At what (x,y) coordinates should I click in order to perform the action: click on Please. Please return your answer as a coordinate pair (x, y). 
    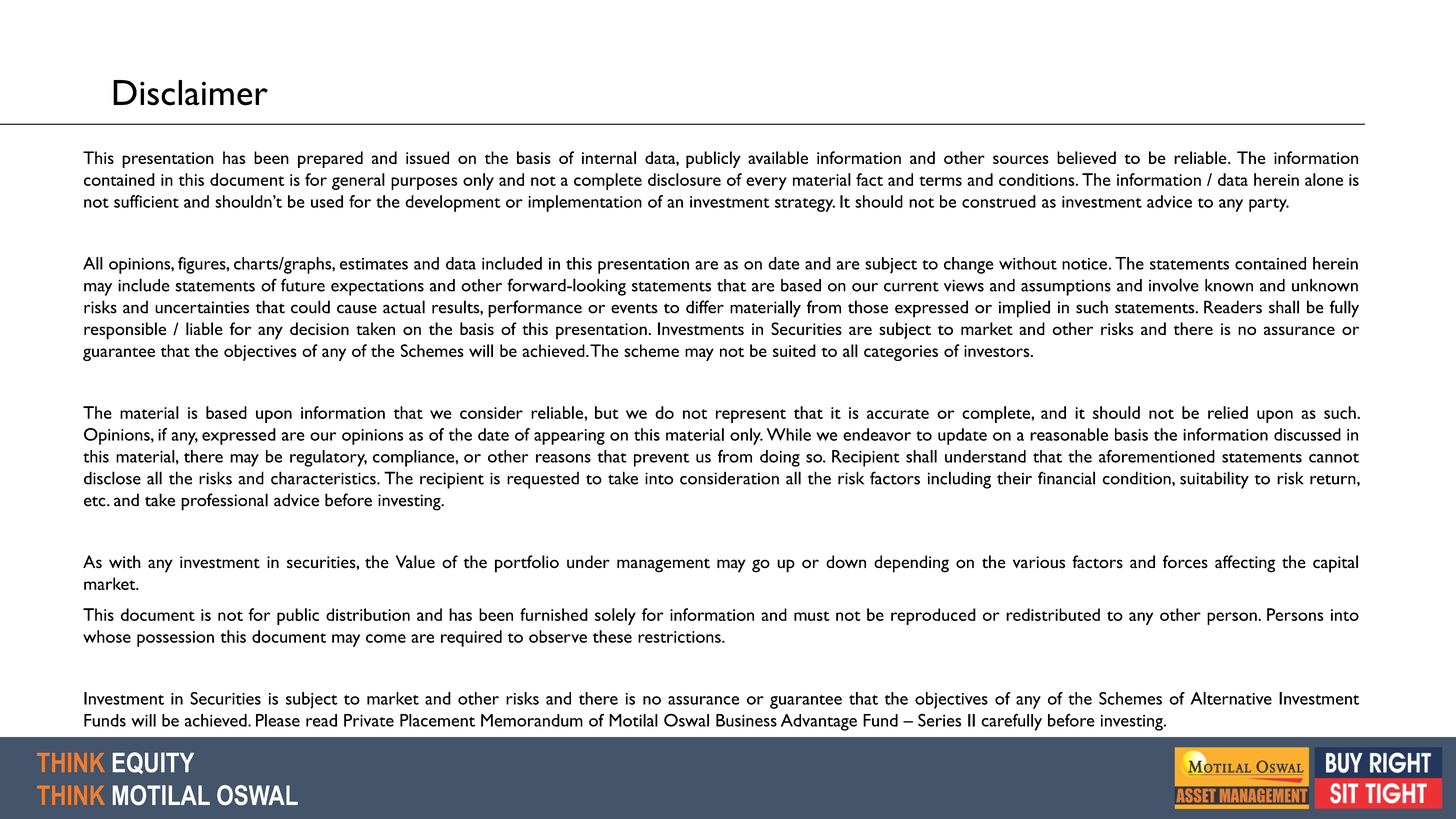
    Looking at the image, I should click on (278, 720).
